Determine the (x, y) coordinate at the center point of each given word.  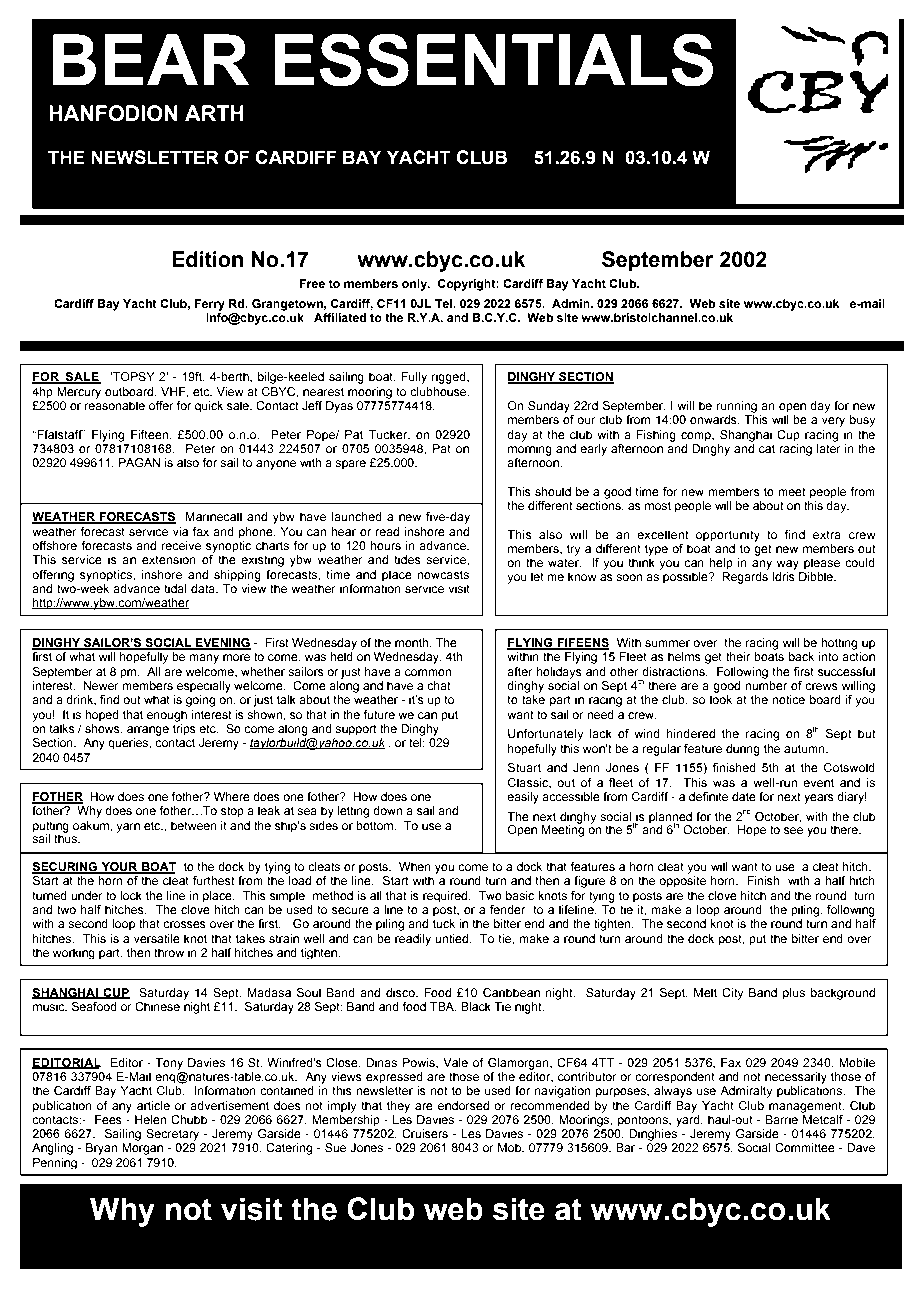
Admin (572, 303)
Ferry (209, 305)
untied (453, 938)
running (737, 407)
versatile (157, 938)
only (415, 285)
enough (167, 716)
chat (439, 685)
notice (788, 699)
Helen (150, 1119)
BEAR (151, 60)
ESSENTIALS (493, 60)
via (180, 531)
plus (794, 994)
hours (385, 545)
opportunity (728, 536)
